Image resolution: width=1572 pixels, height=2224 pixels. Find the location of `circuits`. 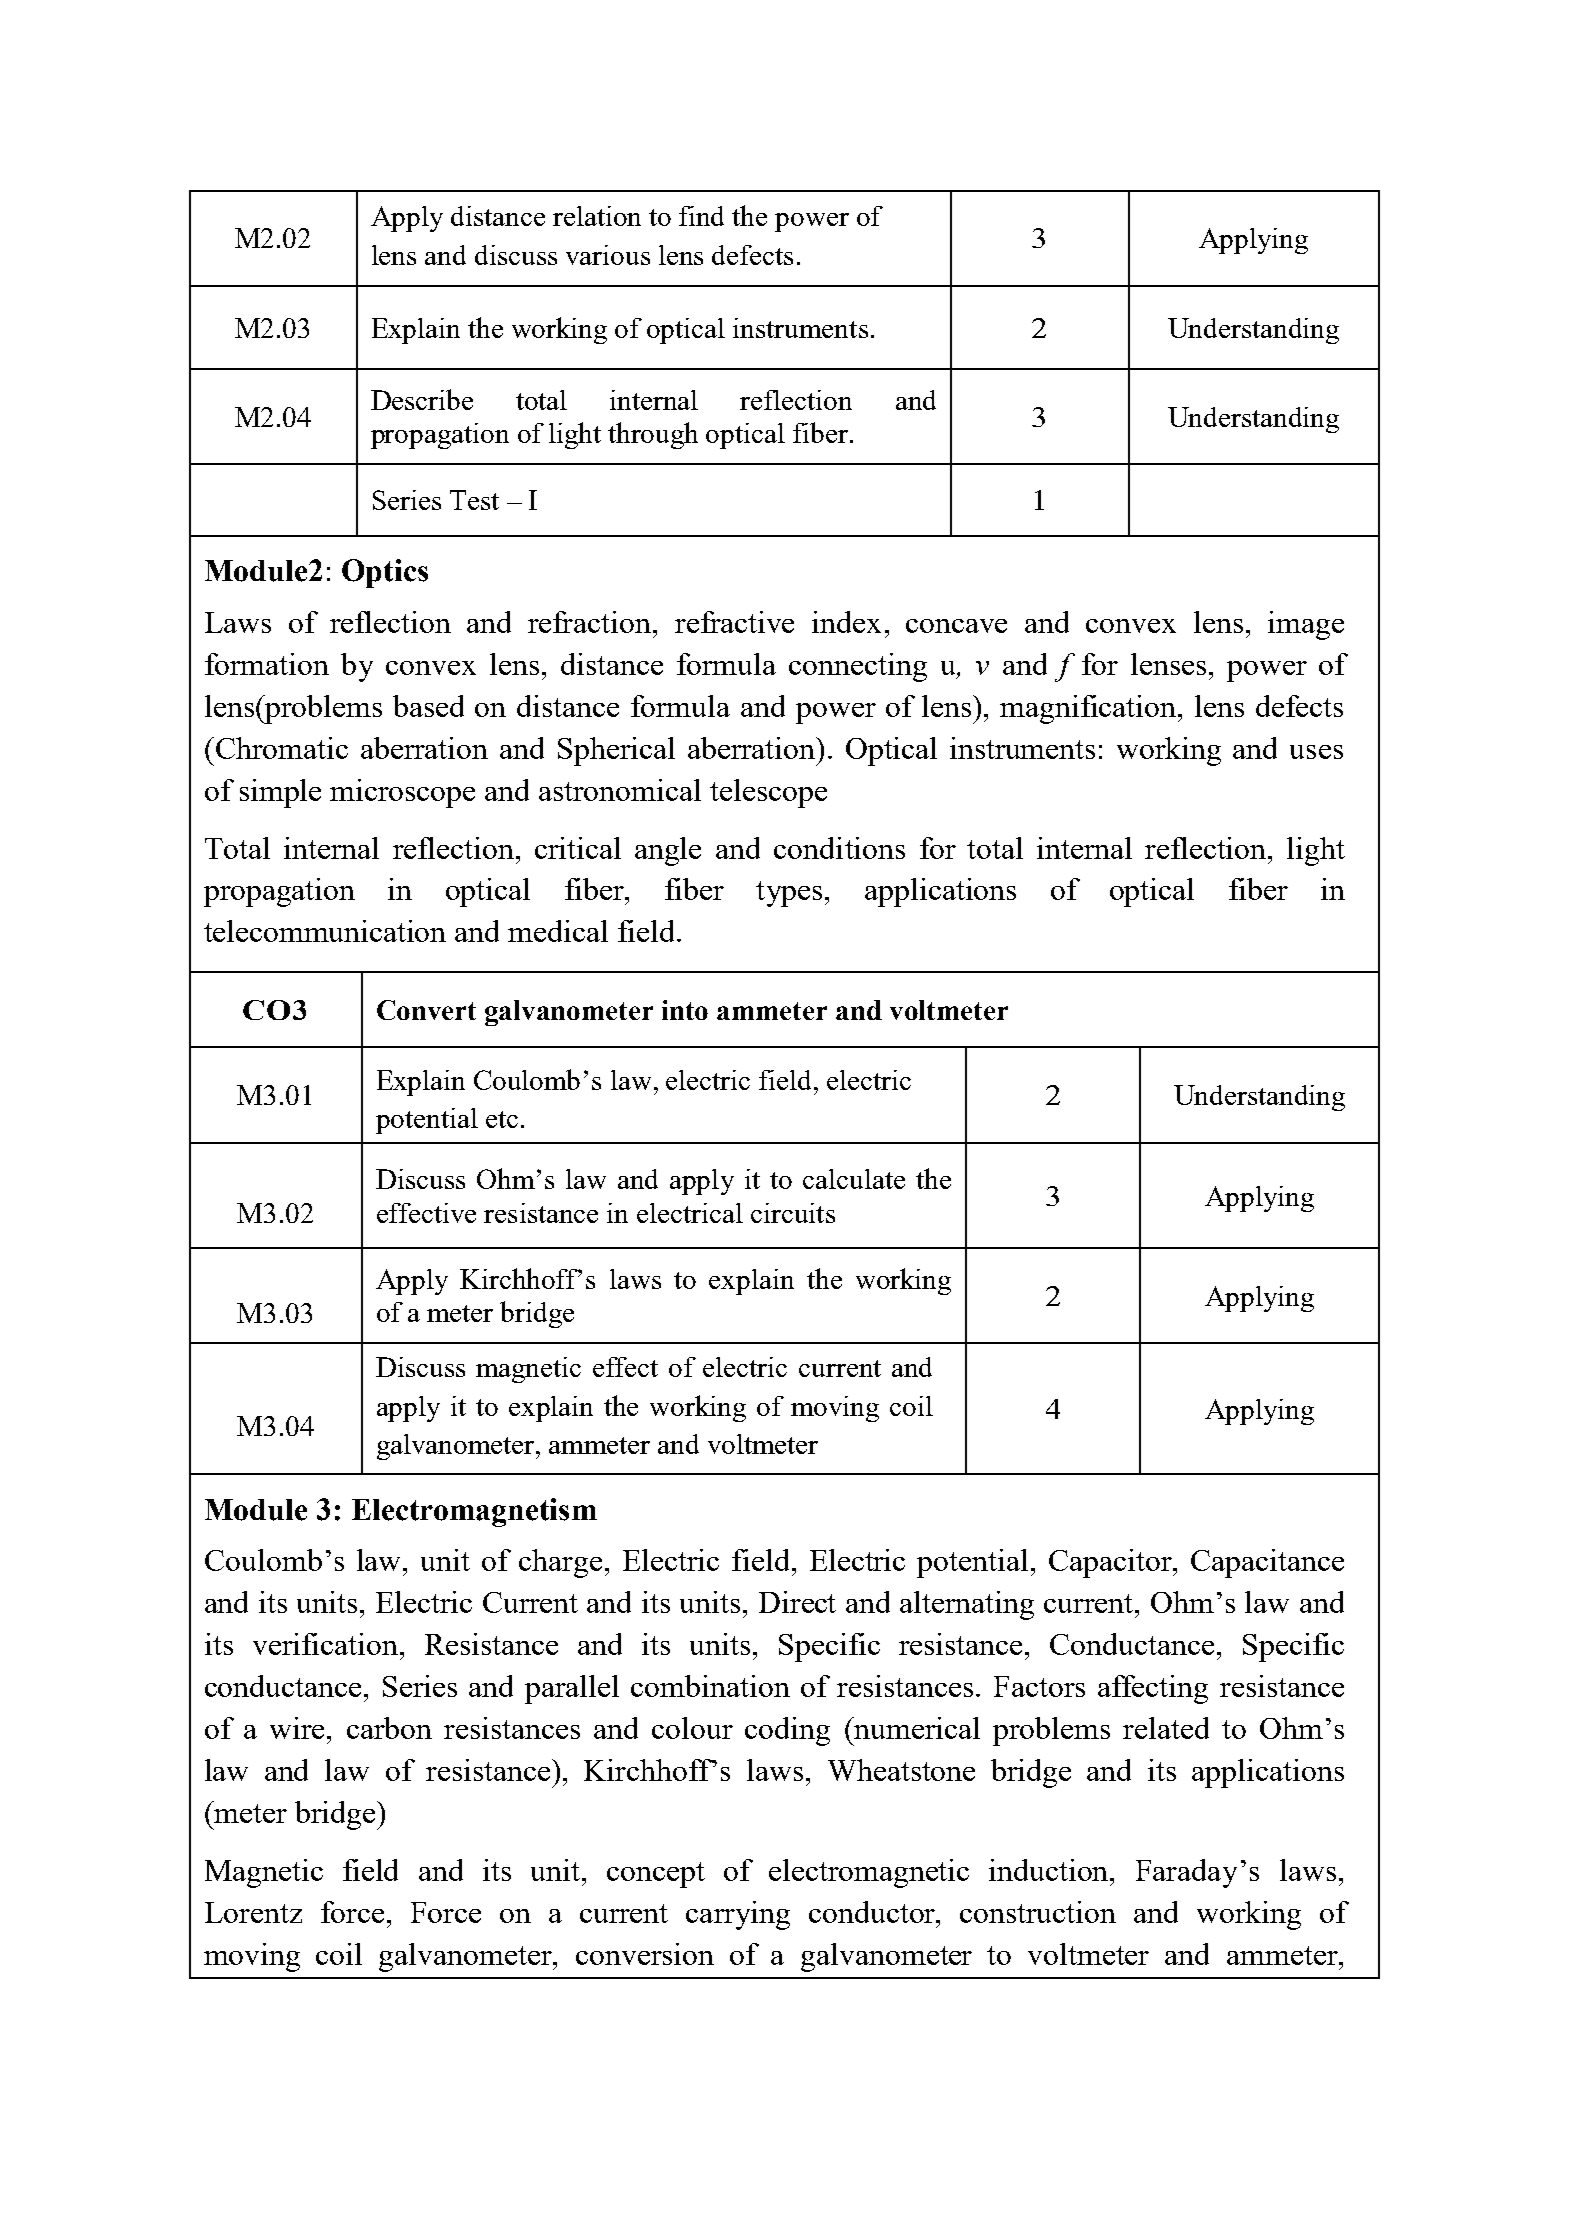

circuits is located at coordinates (793, 1213).
